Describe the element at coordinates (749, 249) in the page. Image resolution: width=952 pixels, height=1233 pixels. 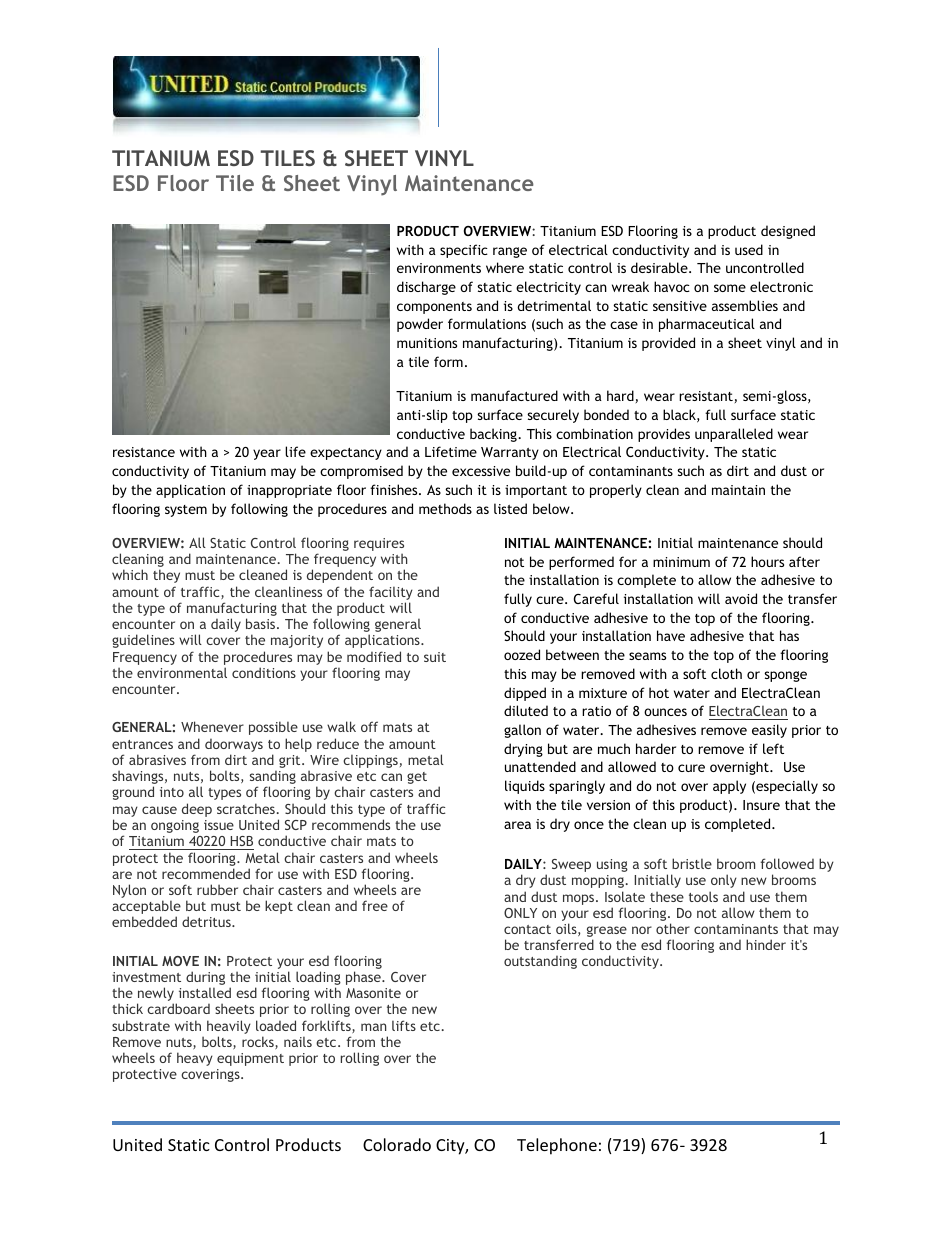
I see `used` at that location.
